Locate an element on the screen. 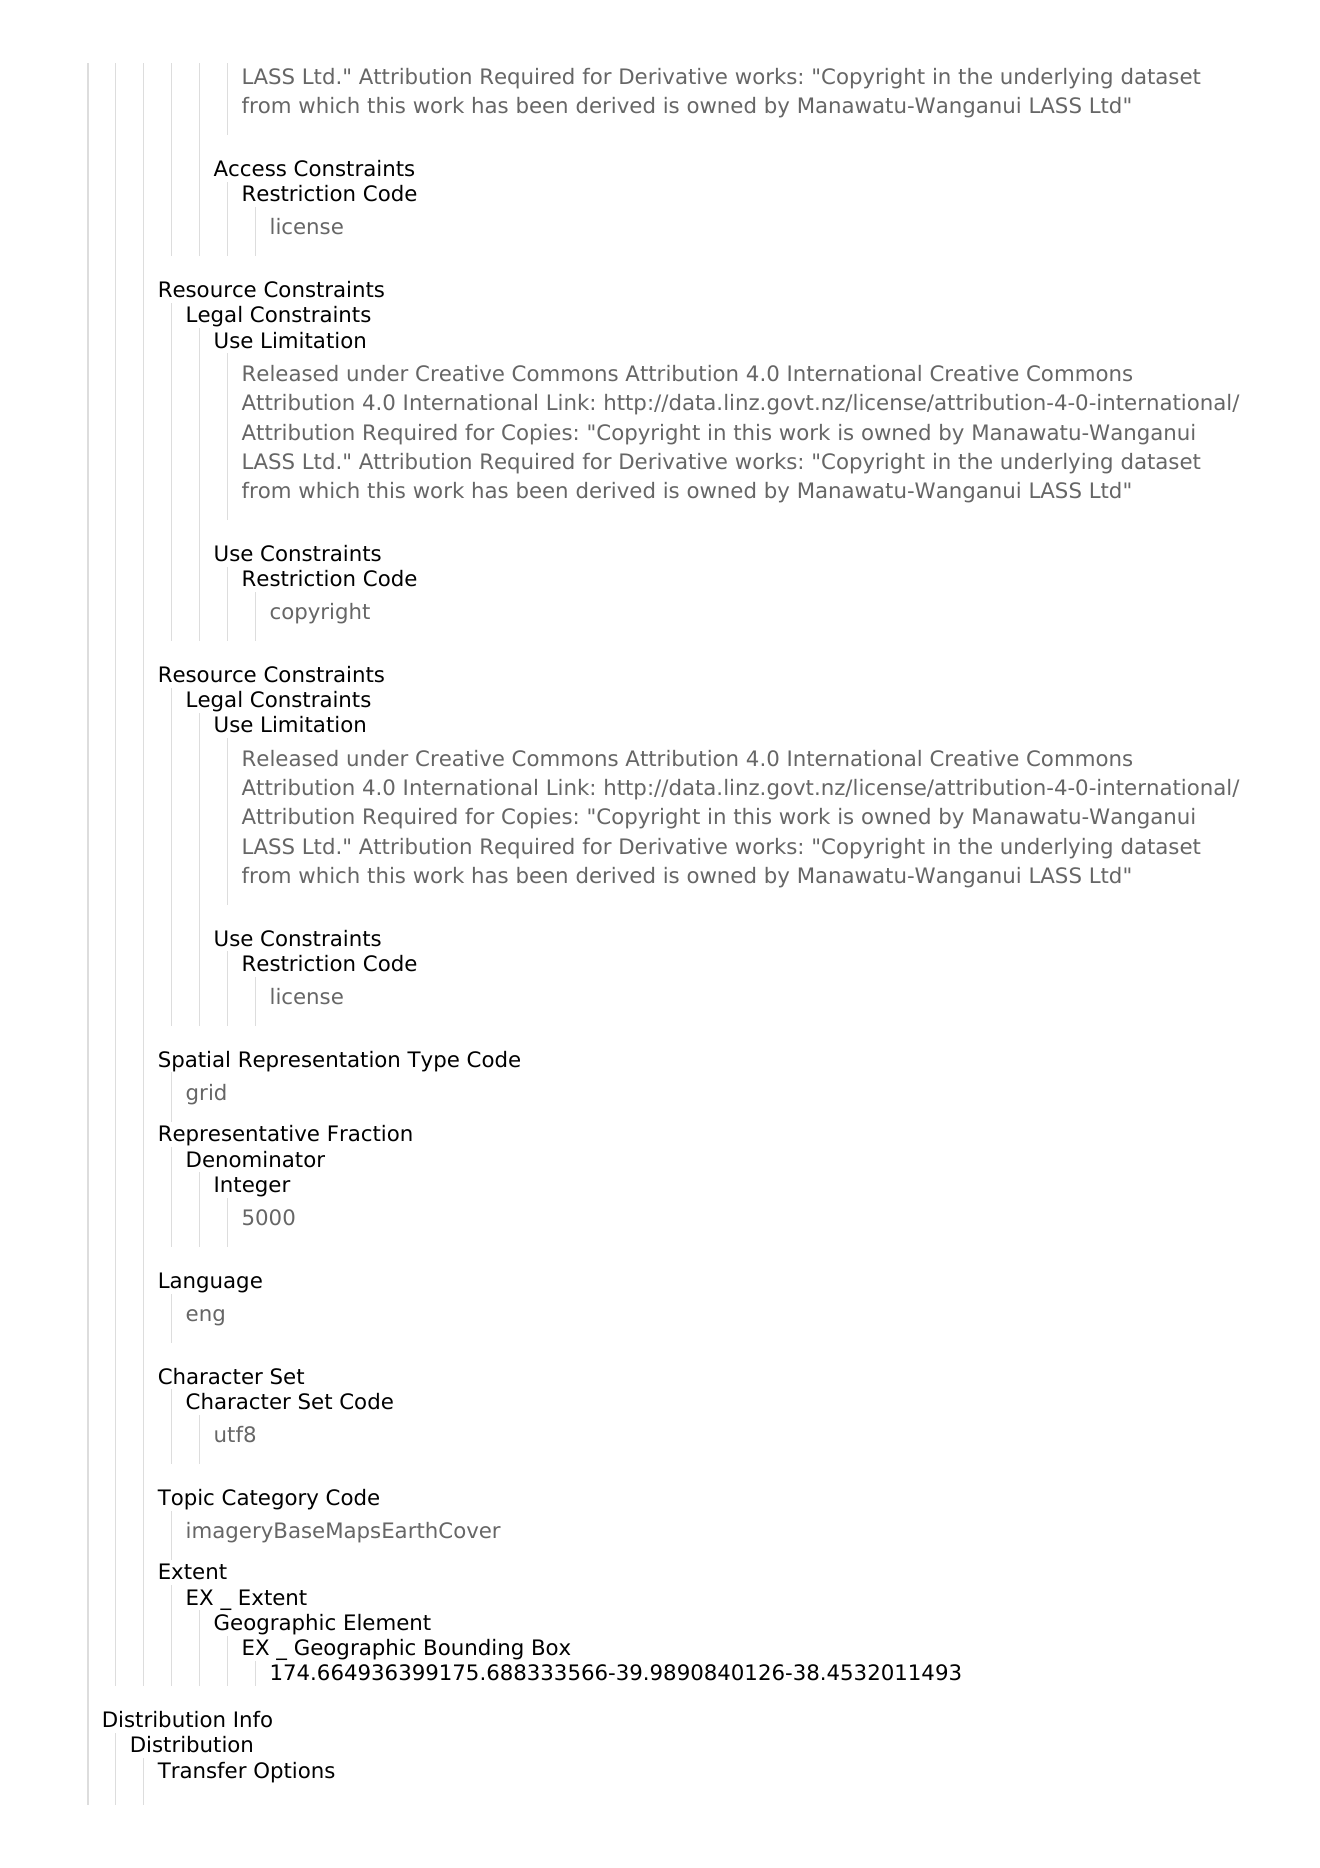 Image resolution: width=1320 pixels, height=1868 pixels. Integer is located at coordinates (253, 1186).
